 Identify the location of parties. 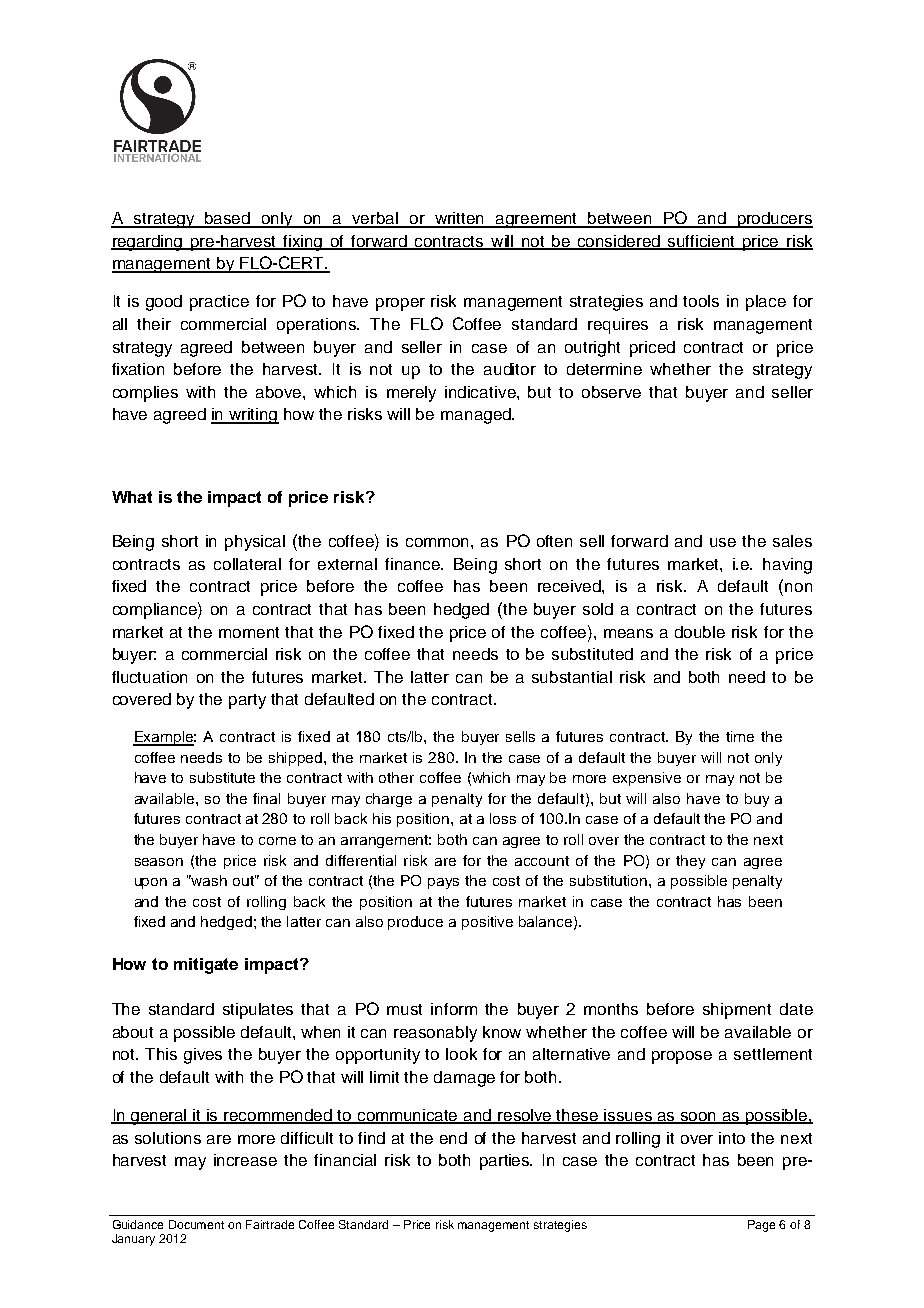
(506, 1162).
